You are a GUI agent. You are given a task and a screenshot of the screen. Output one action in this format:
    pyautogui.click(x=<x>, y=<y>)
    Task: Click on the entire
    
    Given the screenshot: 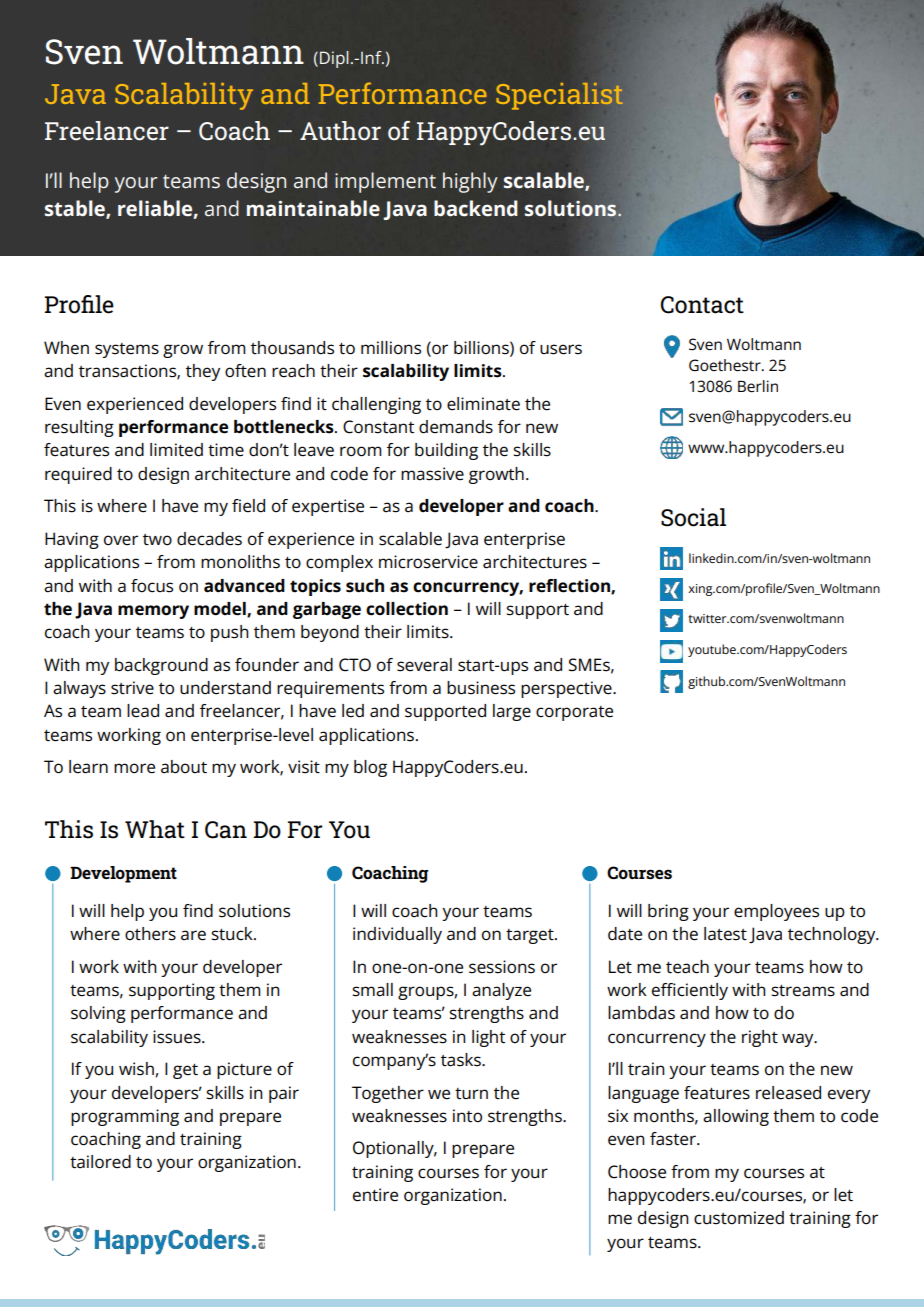 What is the action you would take?
    pyautogui.click(x=375, y=1195)
